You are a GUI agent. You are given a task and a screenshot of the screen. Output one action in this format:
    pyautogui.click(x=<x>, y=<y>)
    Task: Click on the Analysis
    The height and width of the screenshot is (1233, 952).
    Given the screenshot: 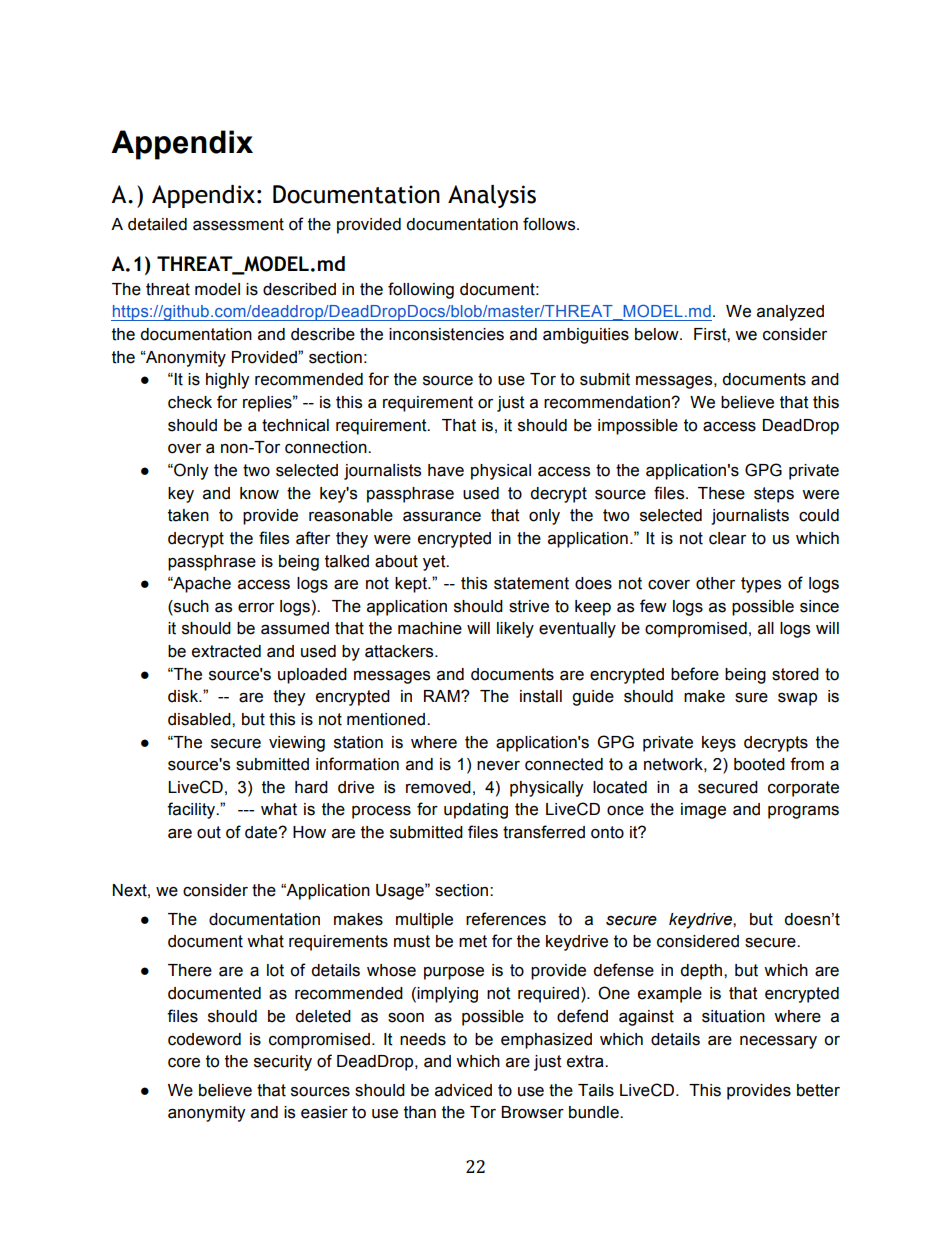 What is the action you would take?
    pyautogui.click(x=492, y=196)
